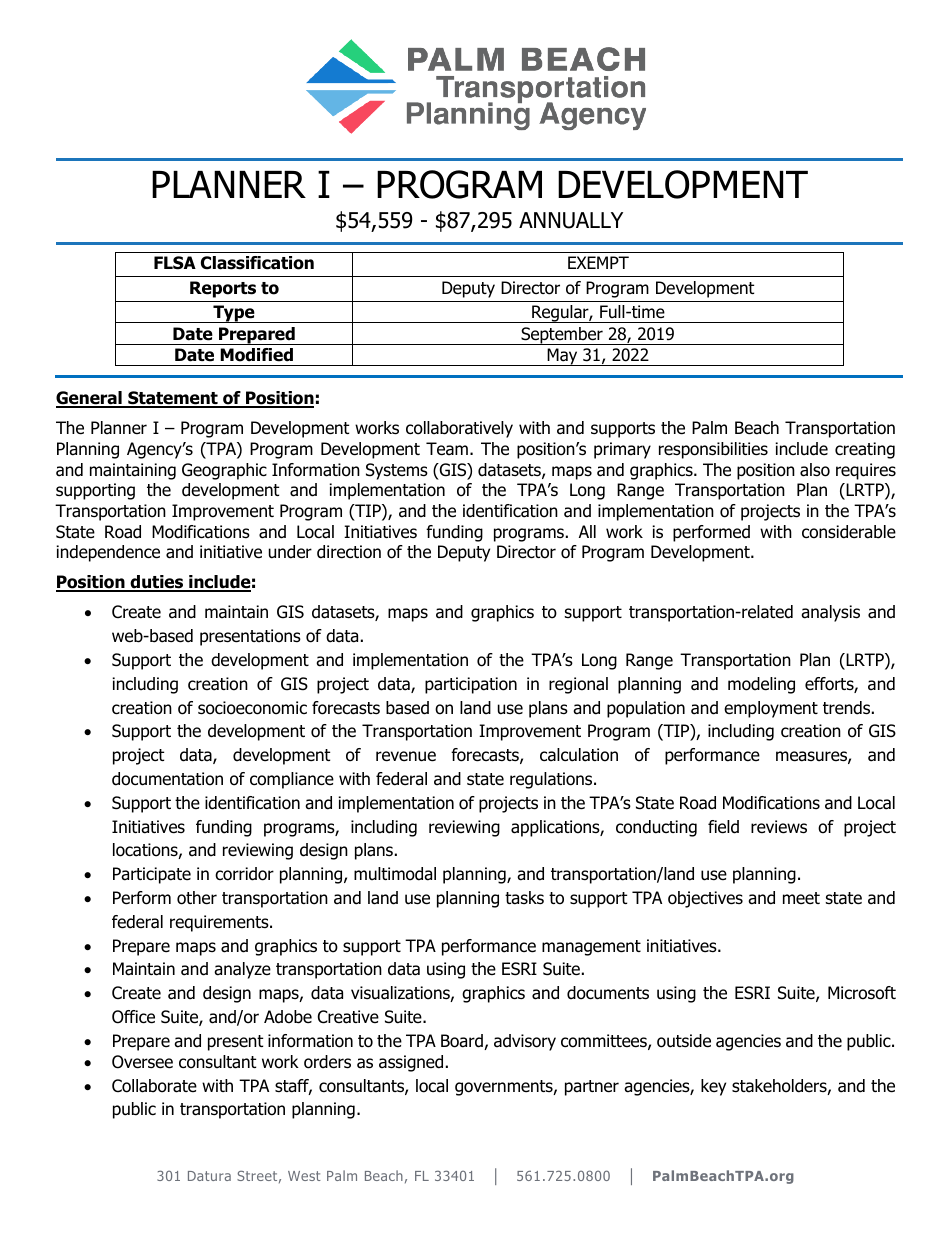 This screenshot has height=1233, width=952. What do you see at coordinates (524, 898) in the screenshot?
I see `tasks` at bounding box center [524, 898].
